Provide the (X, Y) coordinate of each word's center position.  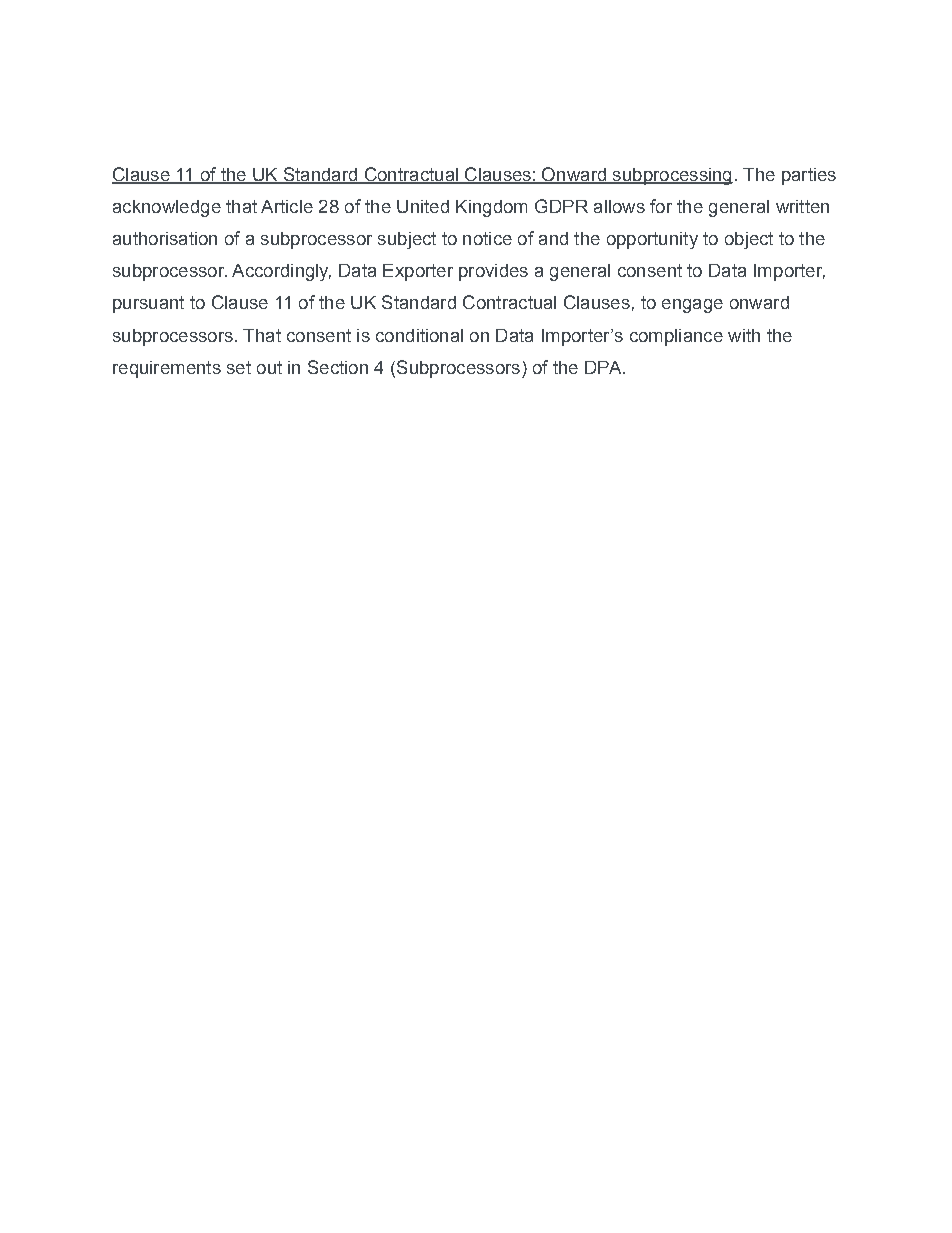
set (239, 367)
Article (287, 206)
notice (487, 238)
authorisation (165, 238)
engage (692, 306)
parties (809, 176)
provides (493, 272)
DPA (604, 367)
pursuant (148, 304)
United (423, 206)
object (749, 240)
